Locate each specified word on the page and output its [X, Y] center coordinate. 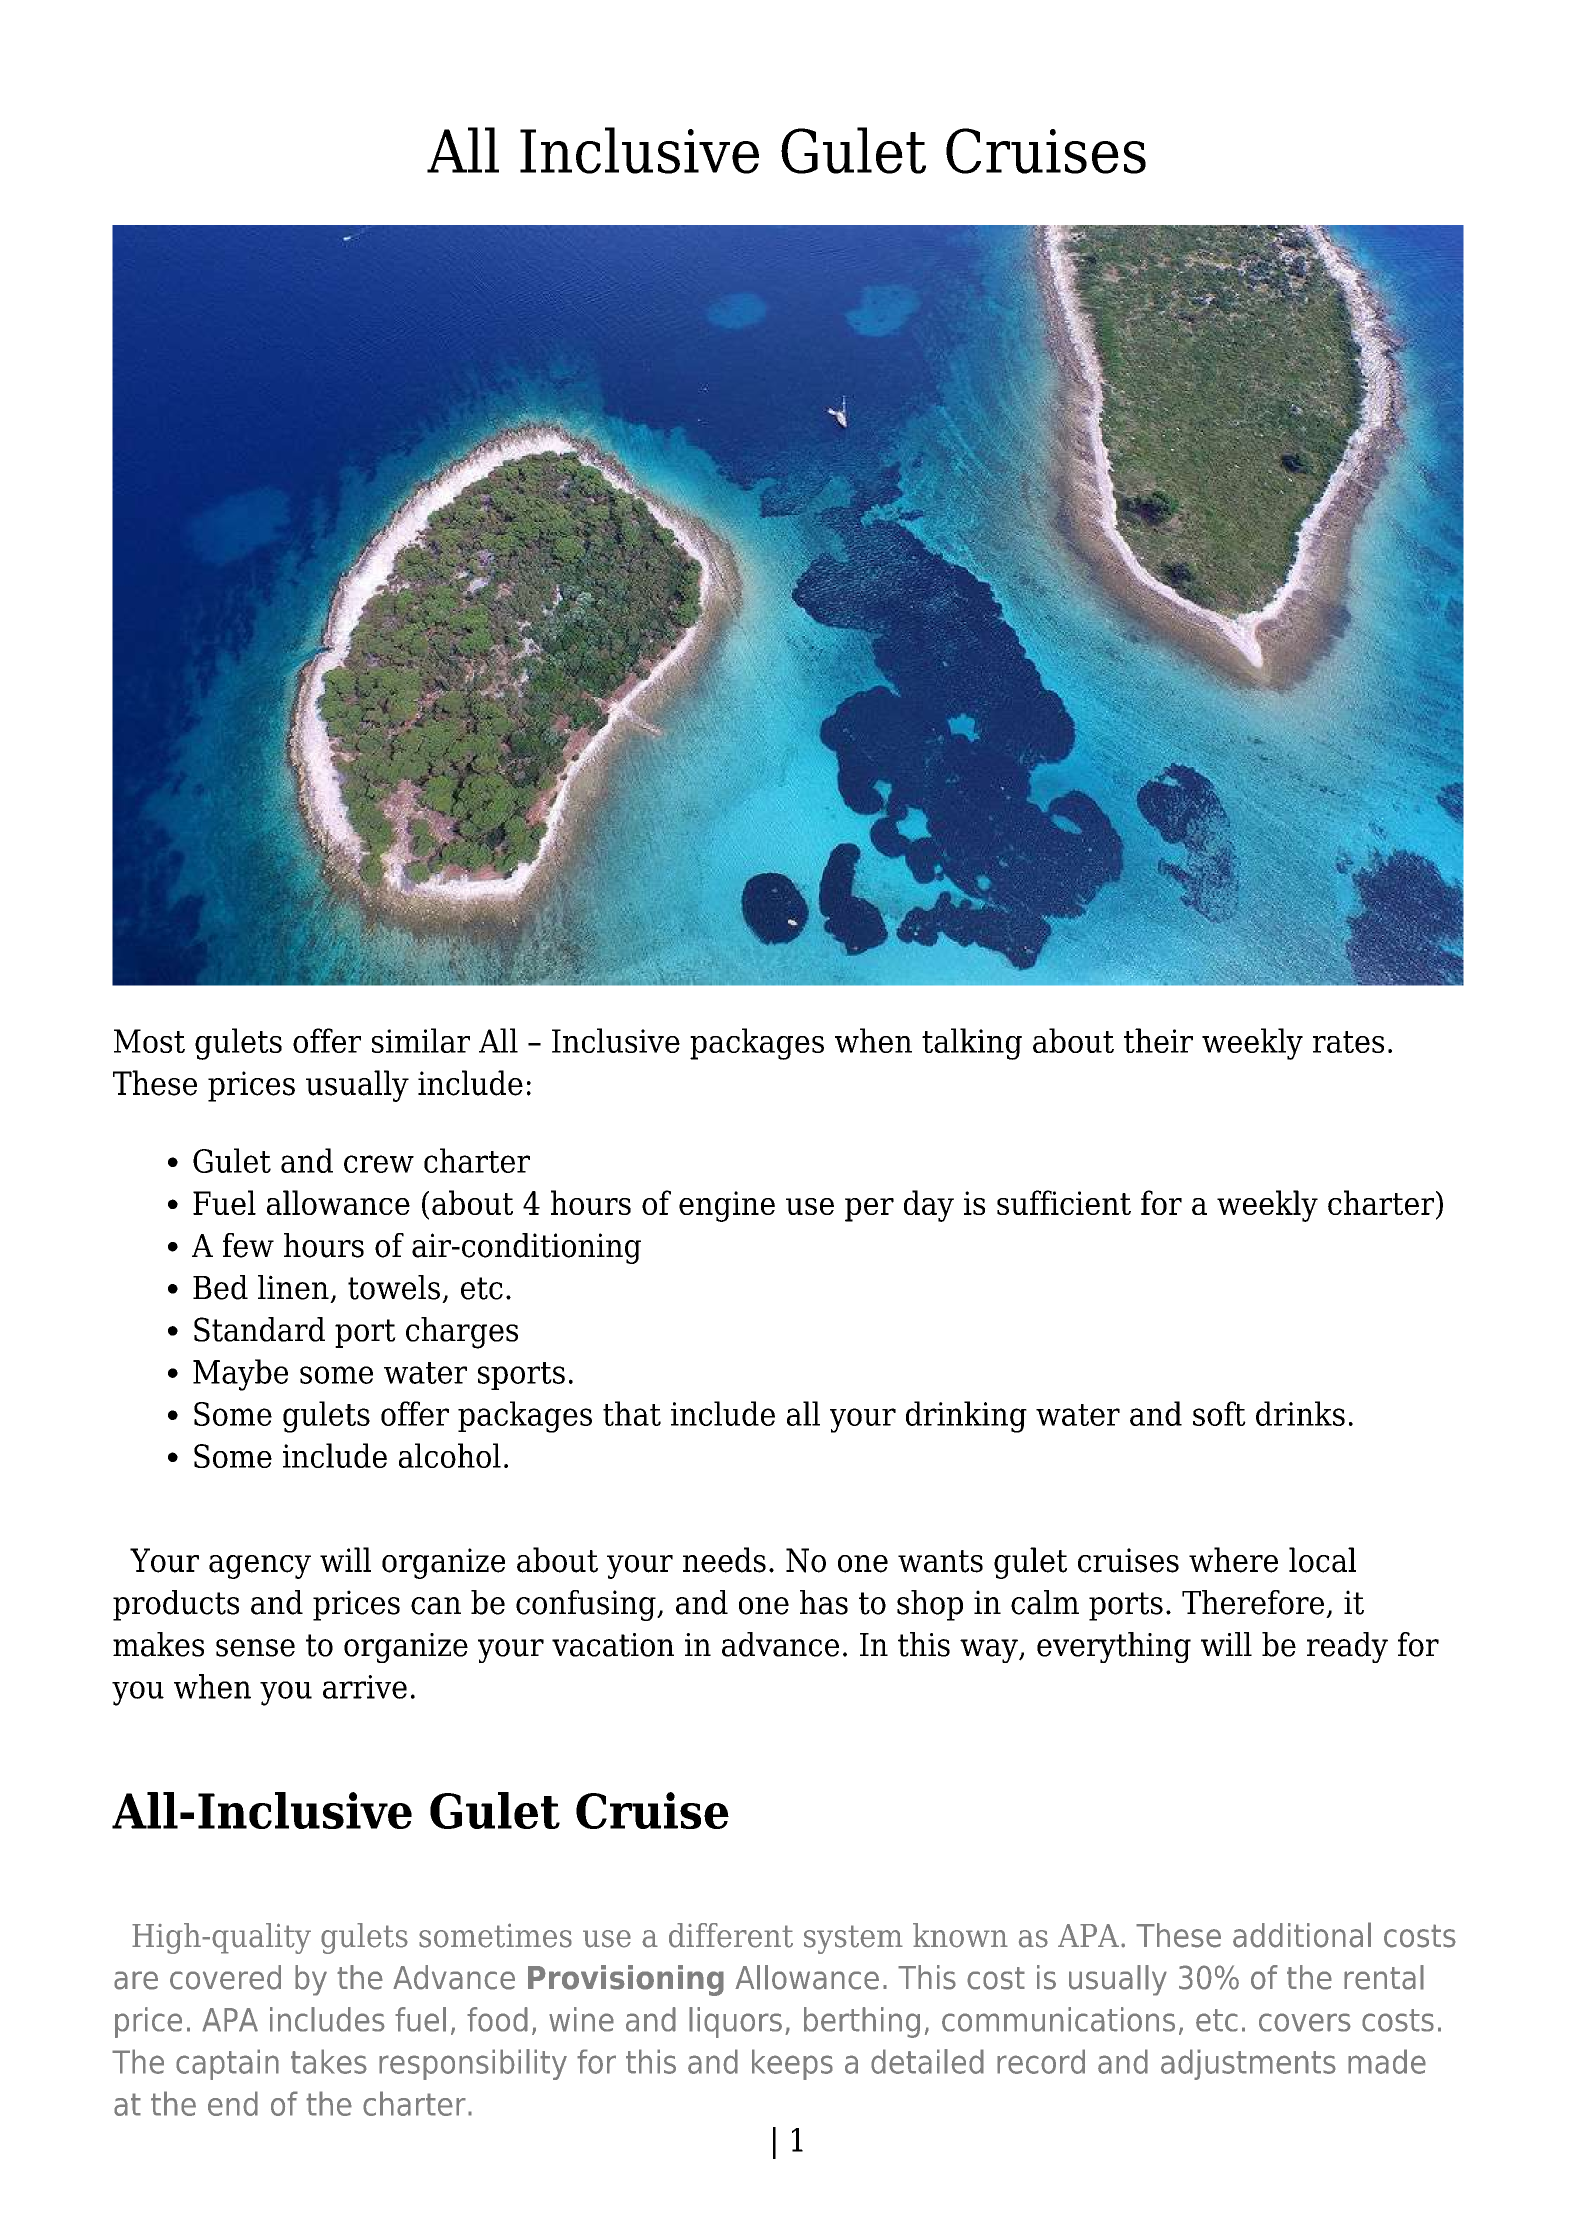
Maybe [240, 1375]
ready [1347, 1647]
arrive [365, 1687]
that [632, 1413]
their [1158, 1040]
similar [421, 1040]
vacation [613, 1645]
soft [1219, 1413]
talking [972, 1044]
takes [329, 2061]
